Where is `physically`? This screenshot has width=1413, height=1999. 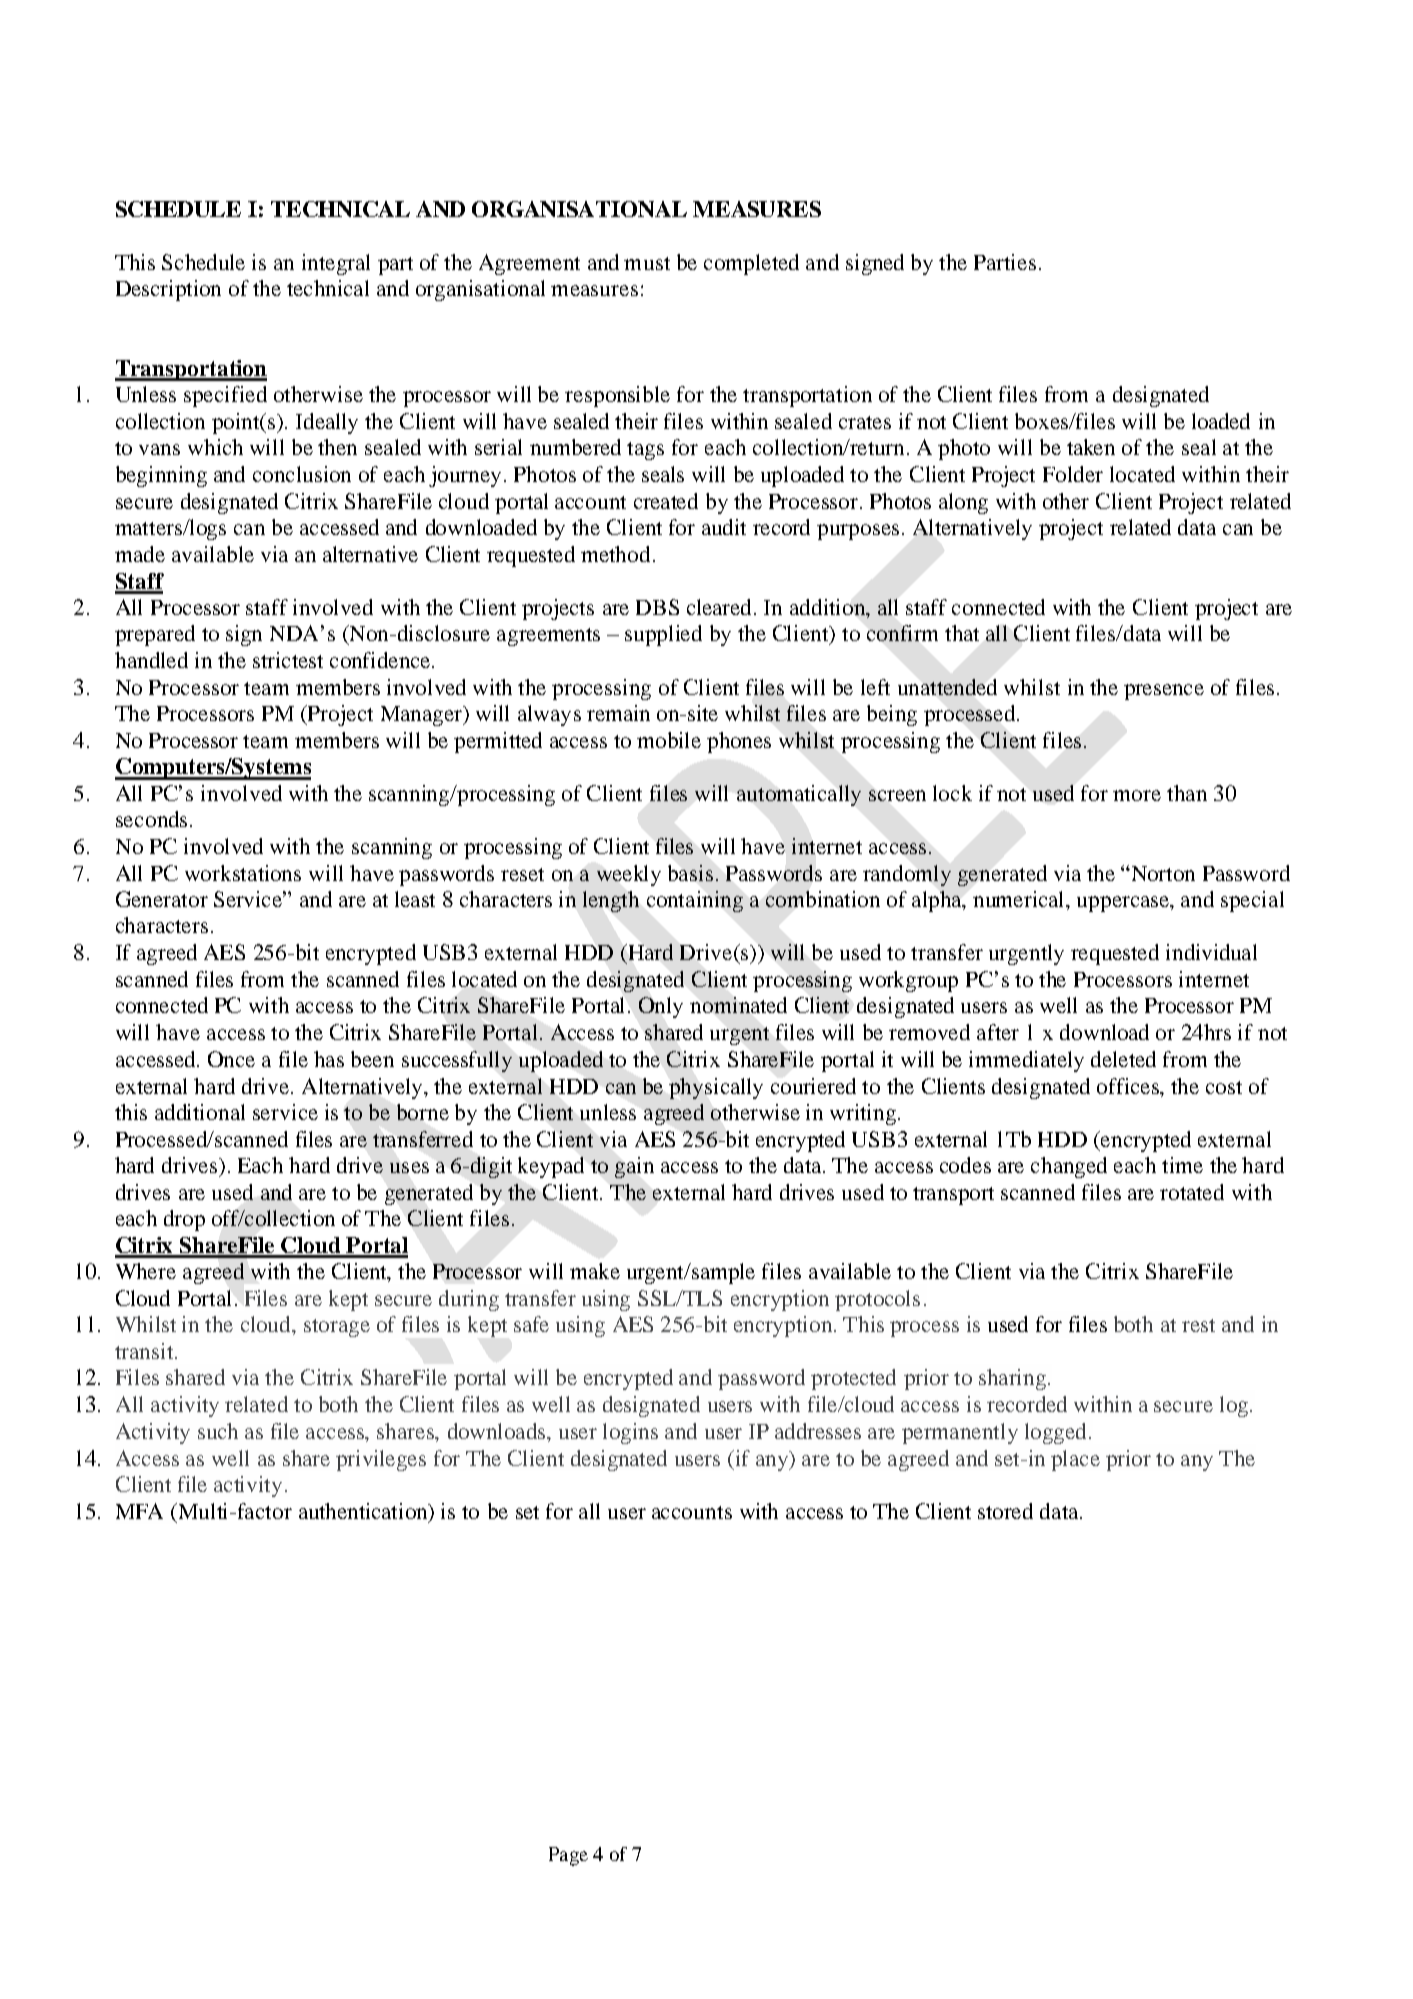 physically is located at coordinates (716, 1088).
